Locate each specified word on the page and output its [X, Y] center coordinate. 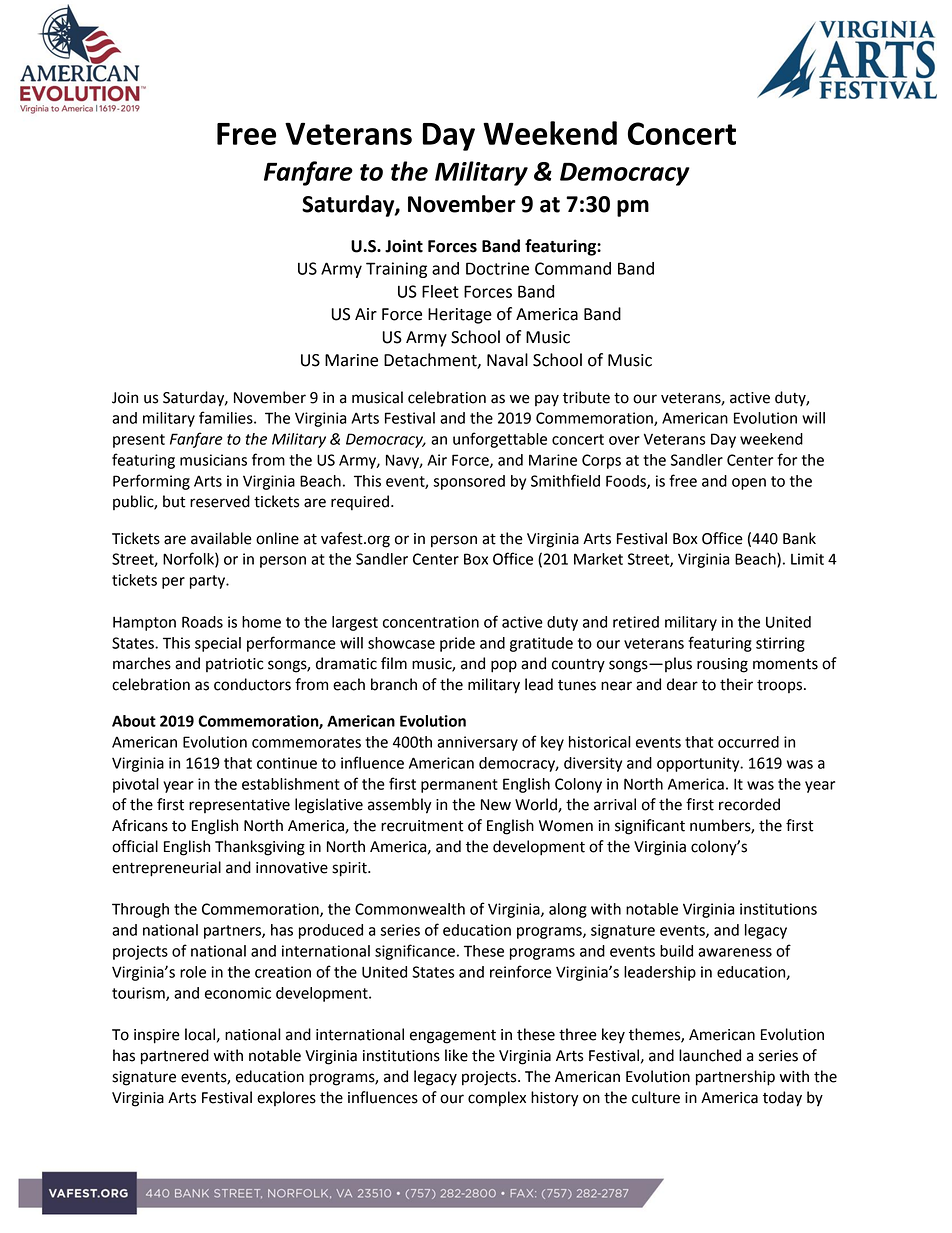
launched [710, 1055]
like [456, 1055]
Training [396, 270]
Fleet [440, 291]
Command [573, 268]
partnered [175, 1057]
